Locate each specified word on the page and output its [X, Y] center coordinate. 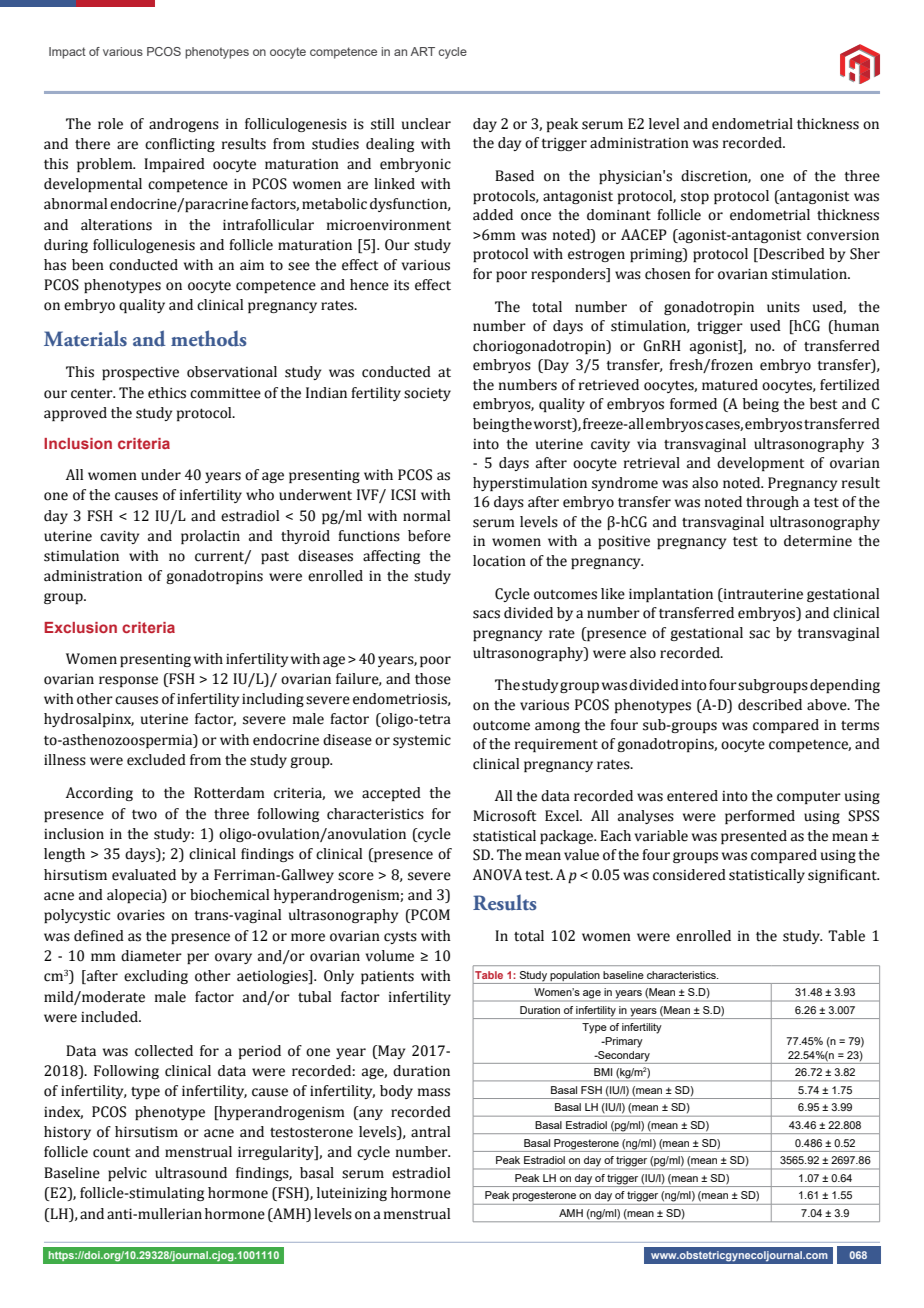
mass [434, 1092]
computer [809, 797]
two [144, 815]
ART [422, 51]
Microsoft [504, 816]
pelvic [127, 1174]
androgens [184, 125]
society [427, 394]
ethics [167, 393]
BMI [603, 1072]
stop [695, 198]
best [823, 404]
